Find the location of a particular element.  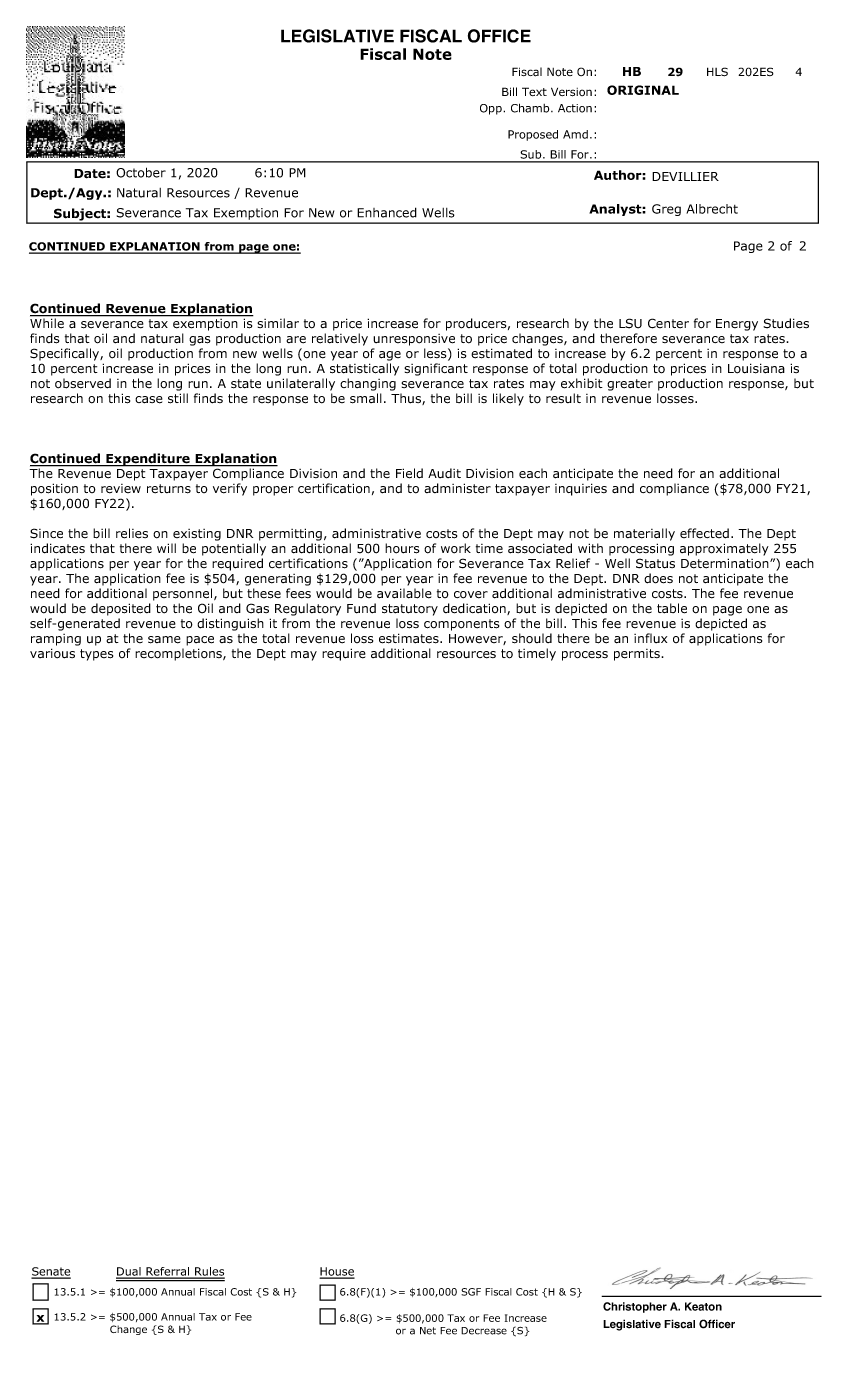

permits is located at coordinates (638, 655).
